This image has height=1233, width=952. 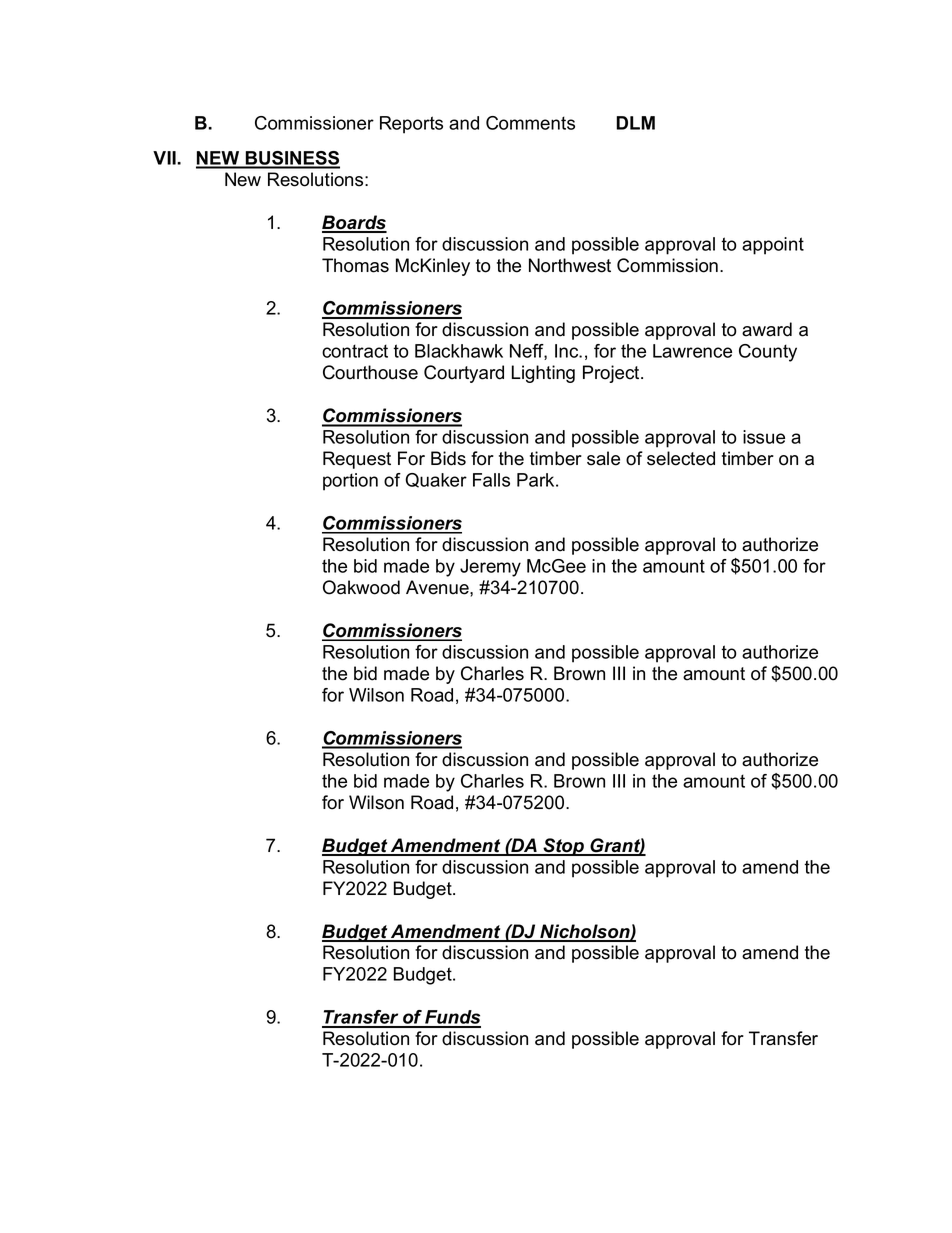 I want to click on Avenue, so click(x=438, y=587).
